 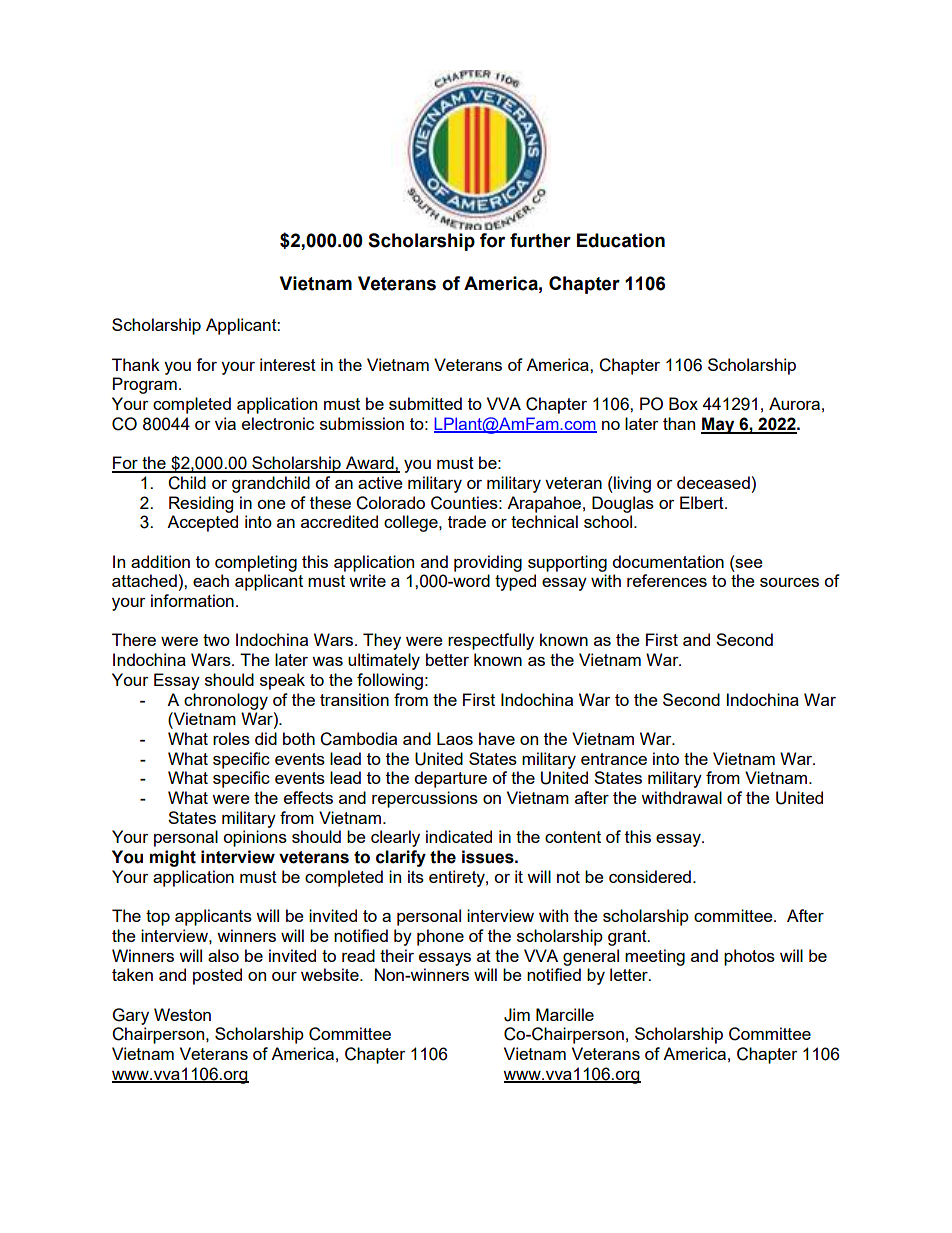 What do you see at coordinates (667, 580) in the page?
I see `references` at bounding box center [667, 580].
